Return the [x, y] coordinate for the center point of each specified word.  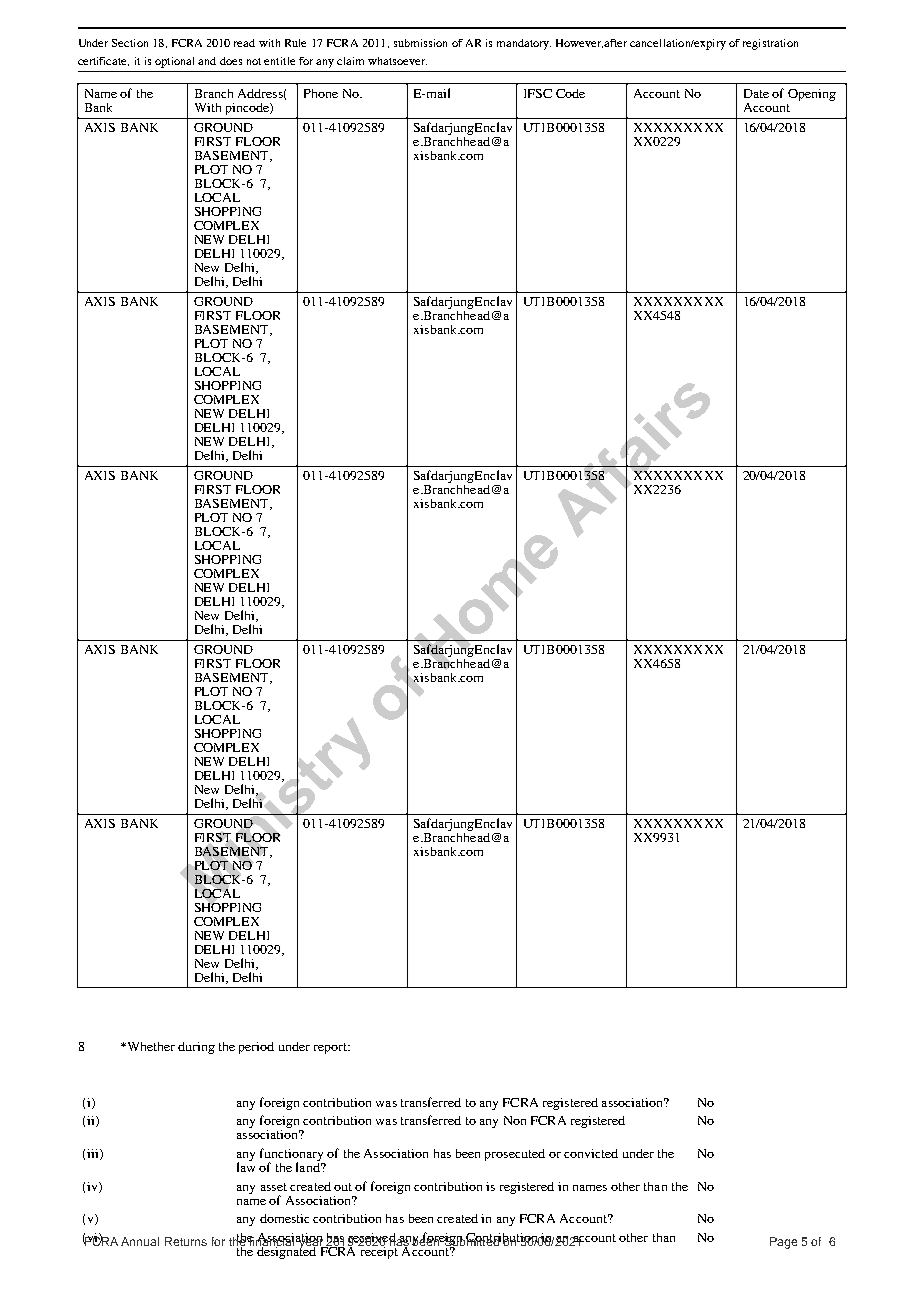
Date [756, 93]
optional [174, 62]
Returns [186, 1241]
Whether [149, 1046]
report [331, 1048]
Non [515, 1120]
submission [420, 43]
